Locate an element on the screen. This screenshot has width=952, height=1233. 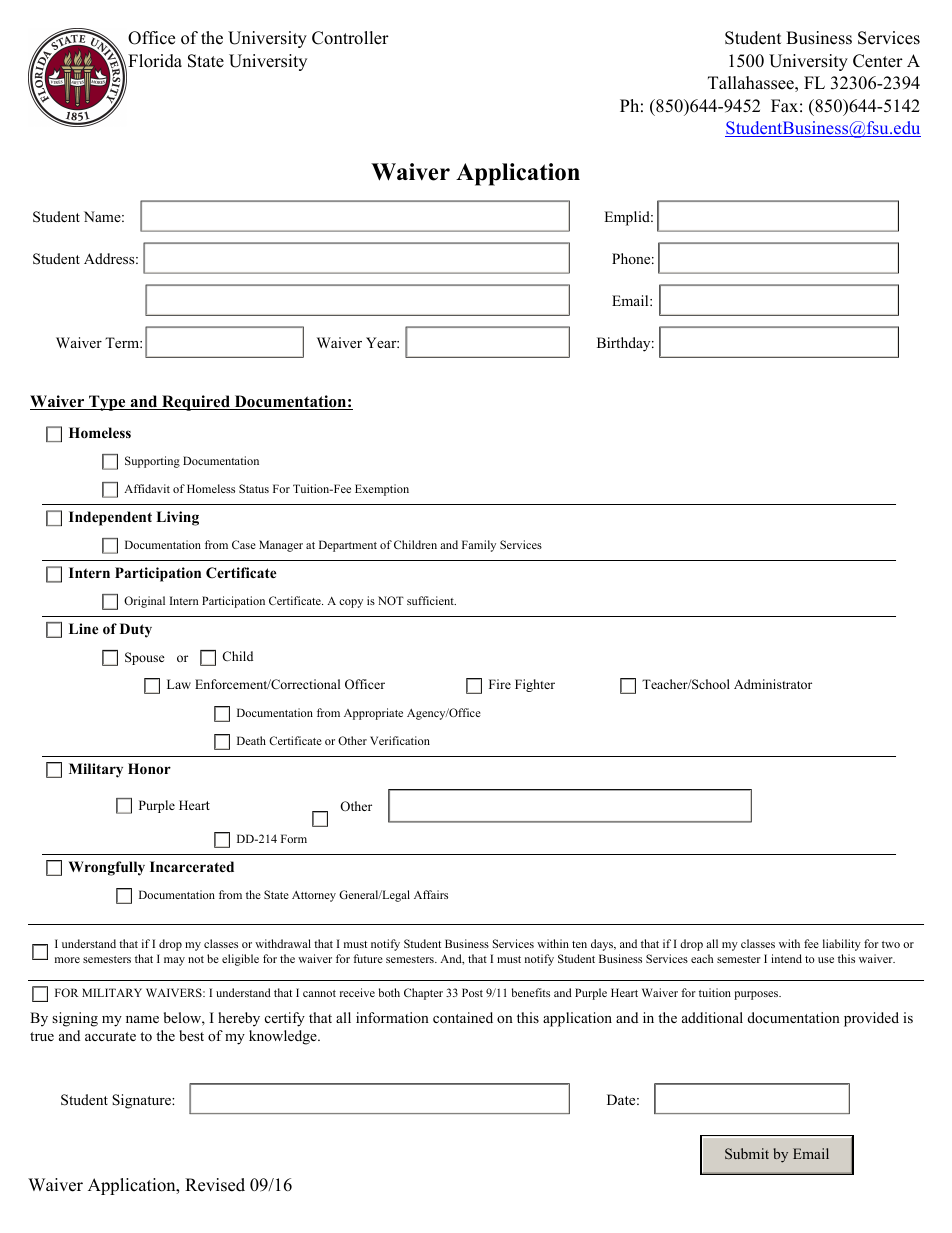
Original is located at coordinates (144, 602).
